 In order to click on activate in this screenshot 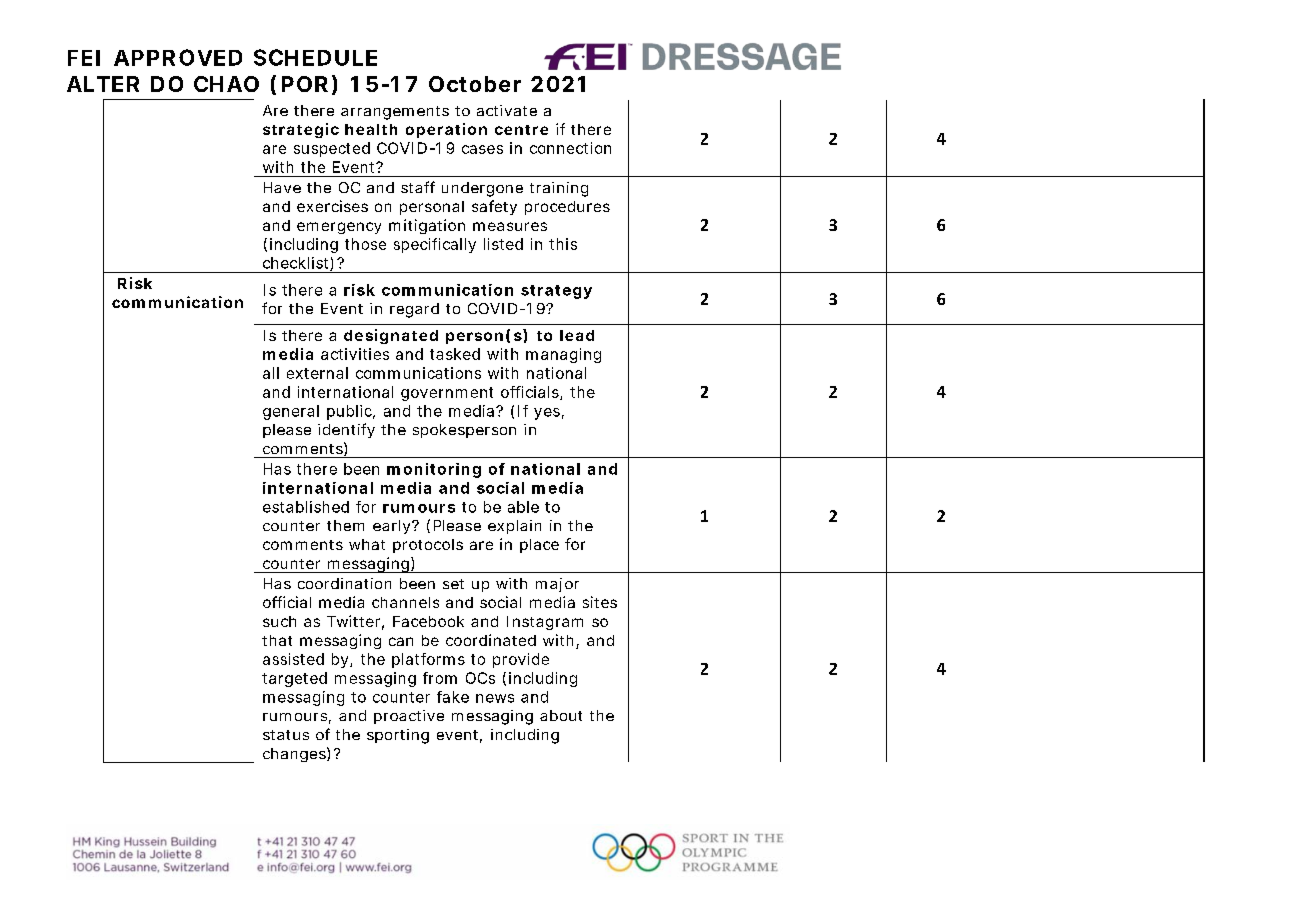, I will do `click(507, 110)`.
